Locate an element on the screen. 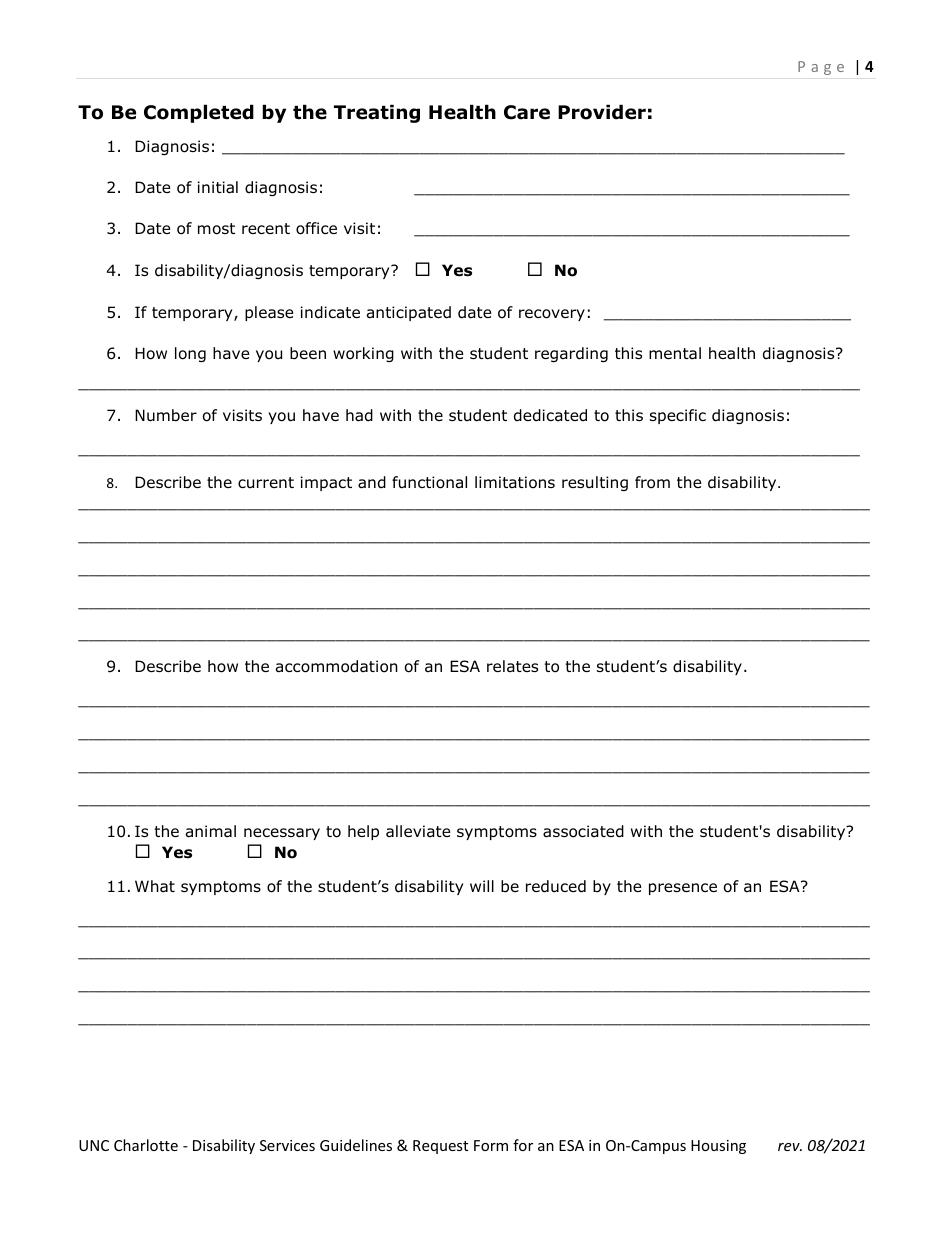 This screenshot has width=952, height=1233. Provider is located at coordinates (602, 112).
